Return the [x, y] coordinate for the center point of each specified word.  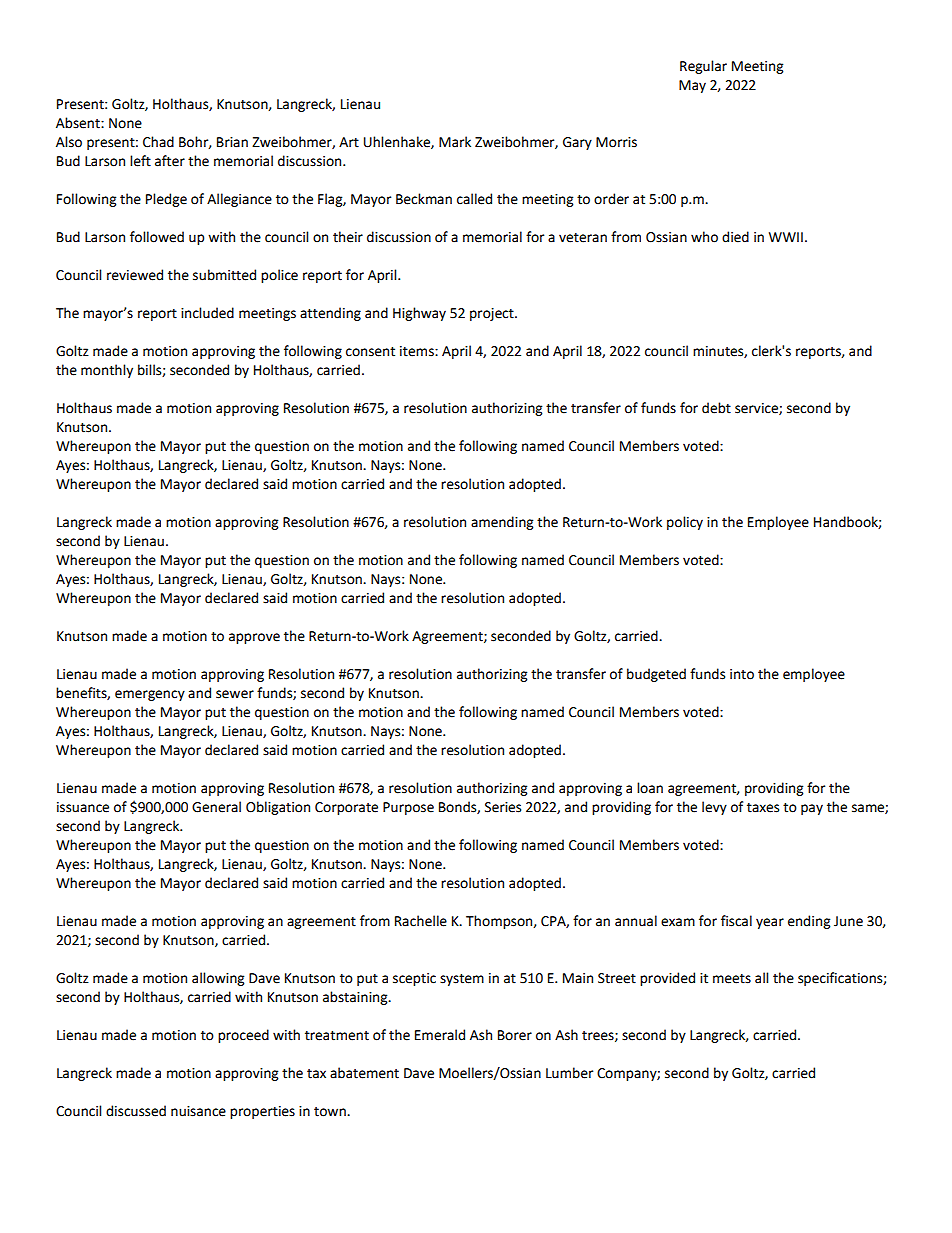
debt [716, 408]
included [207, 313]
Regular [703, 67]
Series [503, 807]
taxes [763, 808]
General [216, 807]
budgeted [656, 675]
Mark [455, 142]
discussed [136, 1111]
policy [685, 523]
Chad [158, 142]
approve [254, 638]
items [418, 351]
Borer [515, 1035]
